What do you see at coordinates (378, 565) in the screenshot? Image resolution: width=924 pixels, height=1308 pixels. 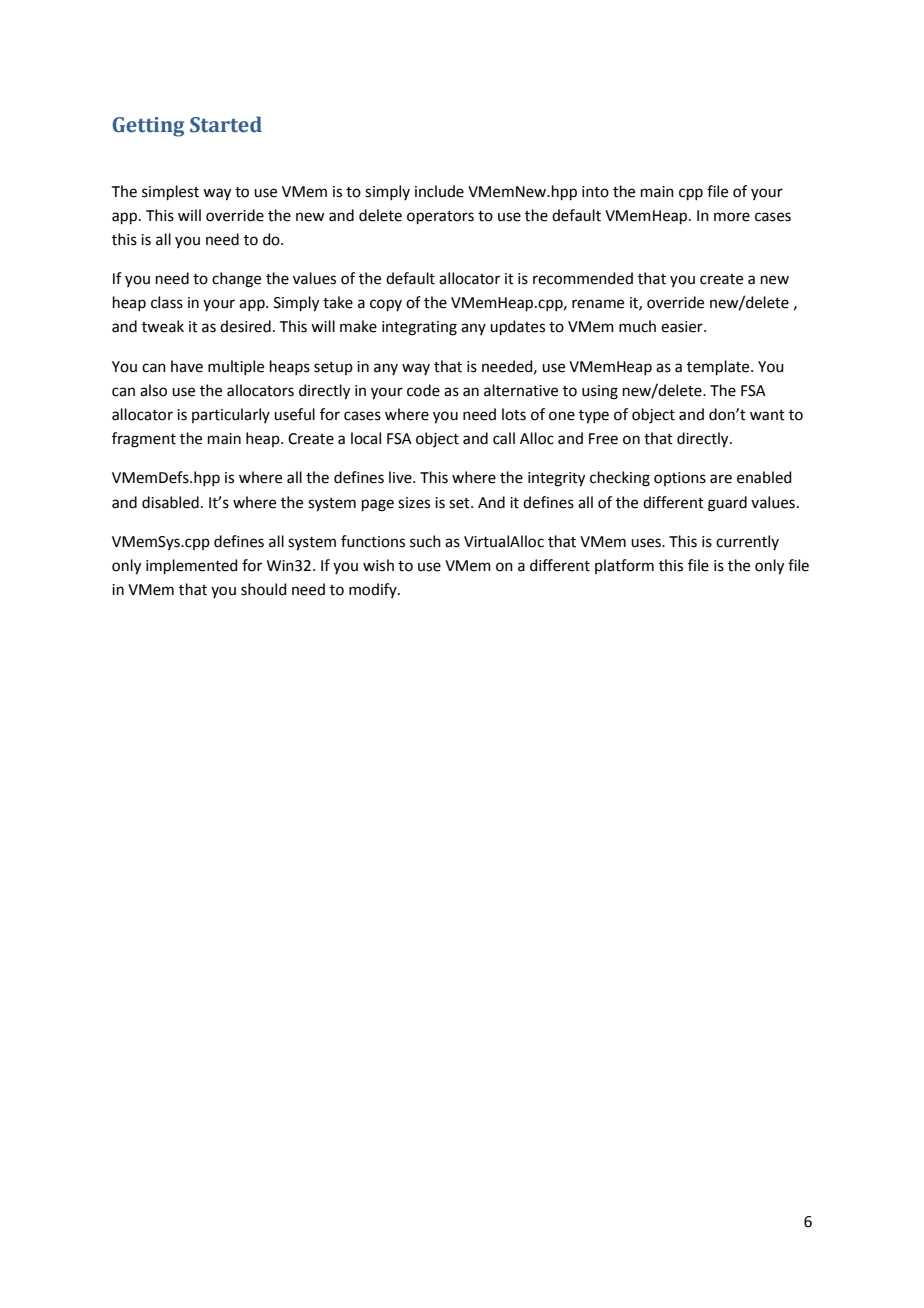 I see `wish` at bounding box center [378, 565].
